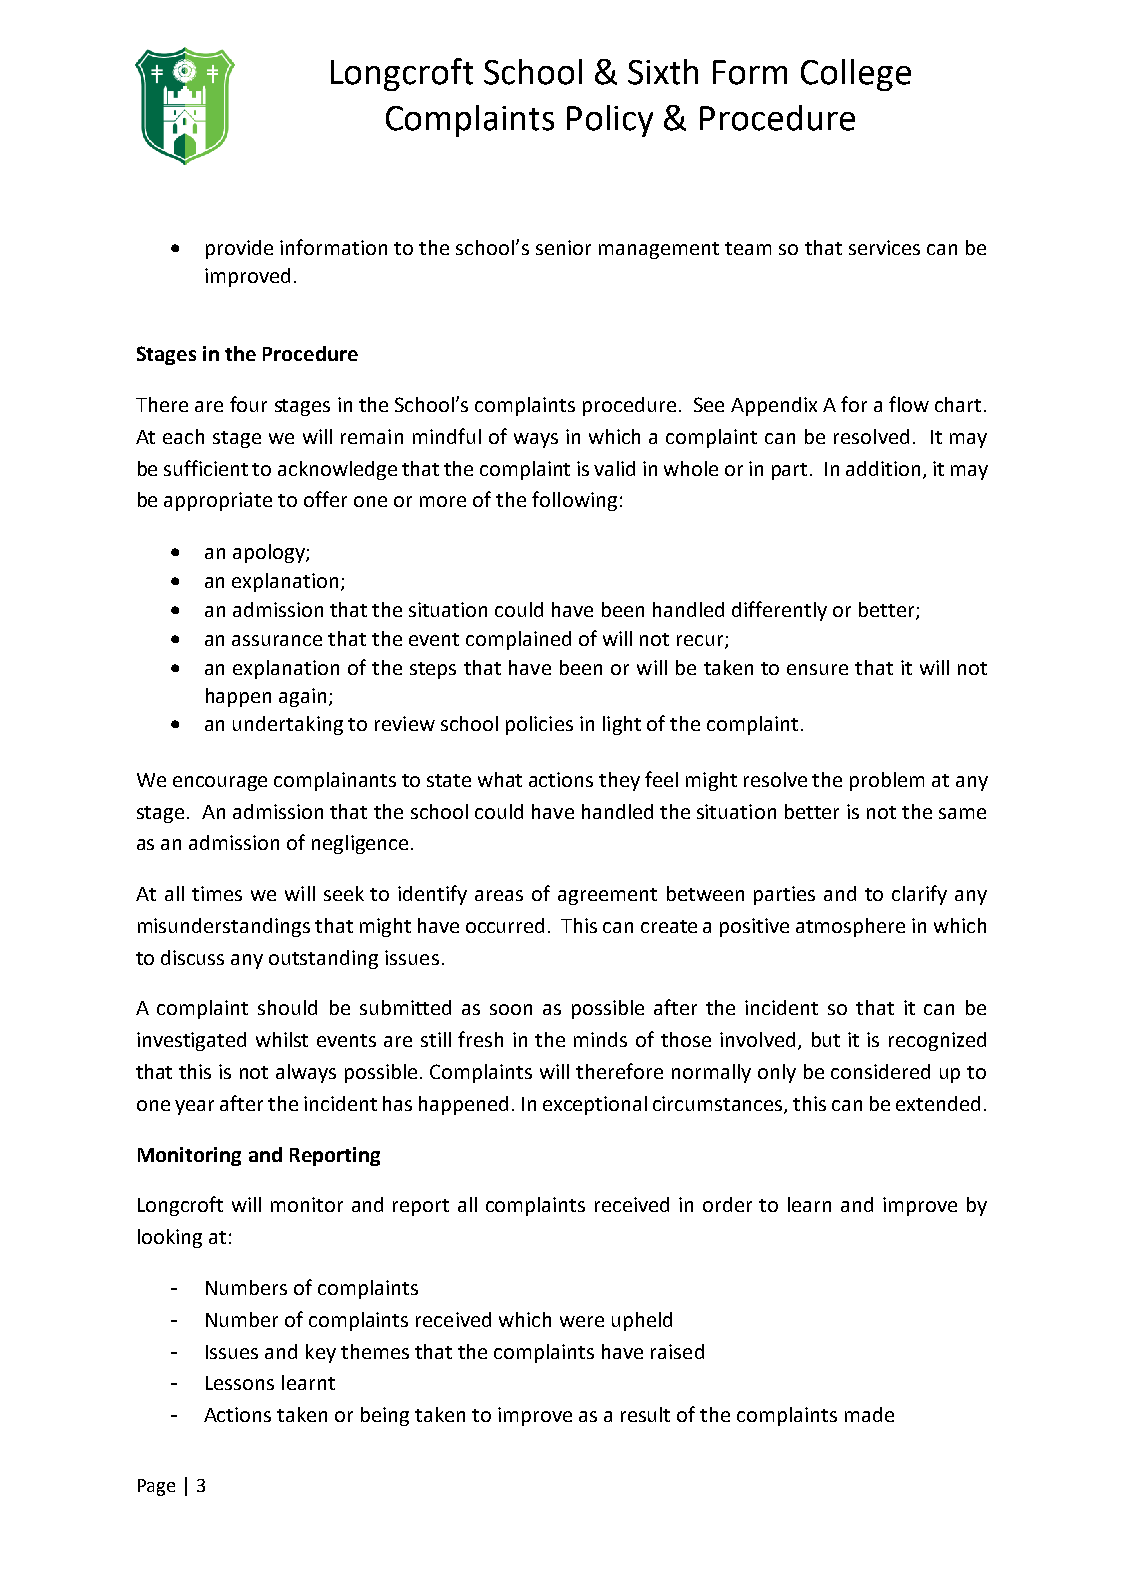 The image size is (1124, 1590). What do you see at coordinates (610, 121) in the screenshot?
I see `Policy` at bounding box center [610, 121].
